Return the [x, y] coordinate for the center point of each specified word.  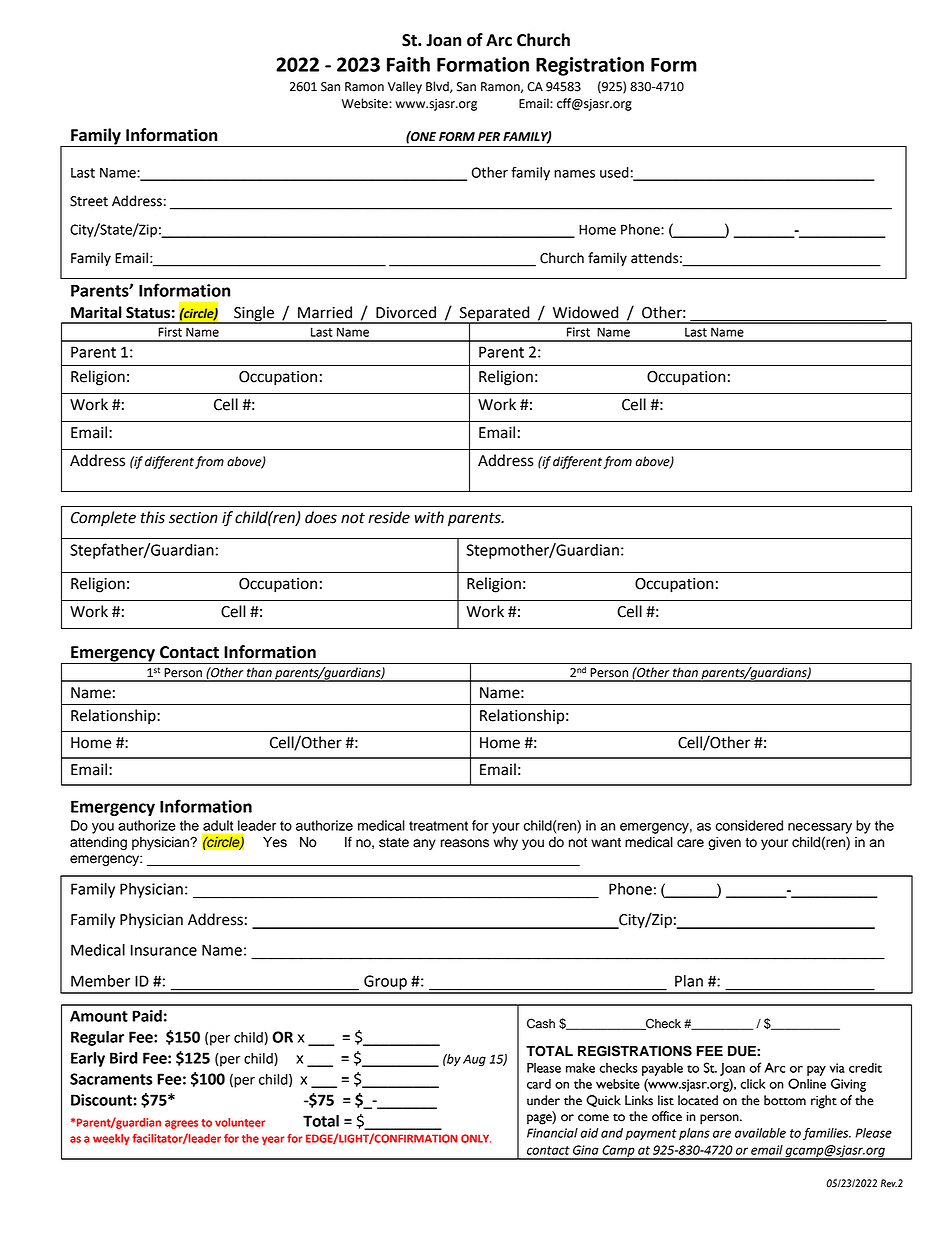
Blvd [438, 87]
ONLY [476, 1138]
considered [749, 825]
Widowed [585, 312]
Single [254, 314]
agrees [181, 1124]
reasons [465, 843]
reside [389, 517]
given [724, 843]
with [429, 517]
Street [89, 201]
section [193, 518]
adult [218, 825]
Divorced [406, 312]
